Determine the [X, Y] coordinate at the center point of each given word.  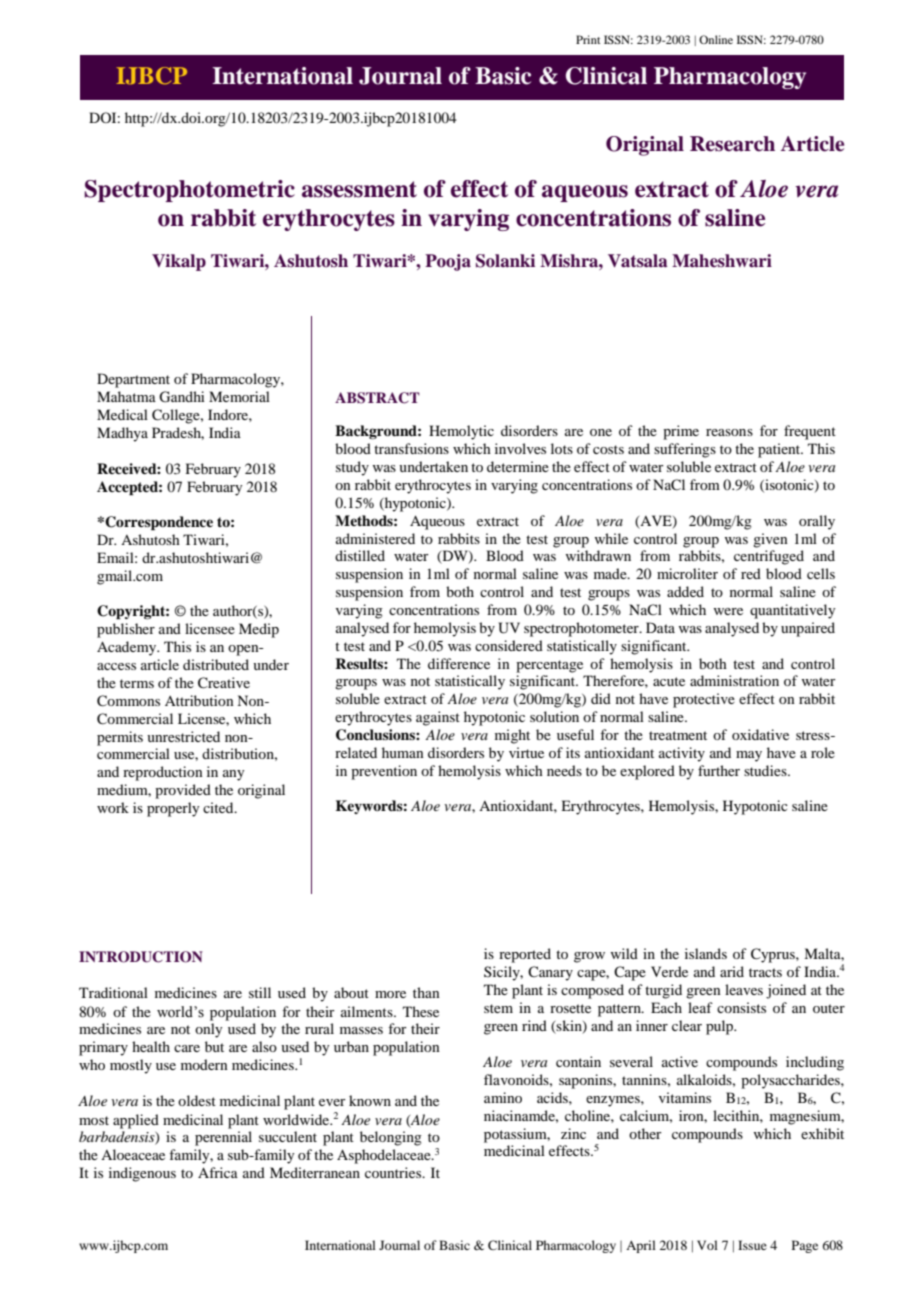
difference [459, 663]
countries [394, 1172]
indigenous [142, 1174]
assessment [359, 189]
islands [706, 953]
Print [588, 39]
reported [525, 955]
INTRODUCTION [141, 957]
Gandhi [182, 397]
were [728, 611]
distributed [216, 664]
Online [716, 39]
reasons [729, 432]
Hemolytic [461, 432]
